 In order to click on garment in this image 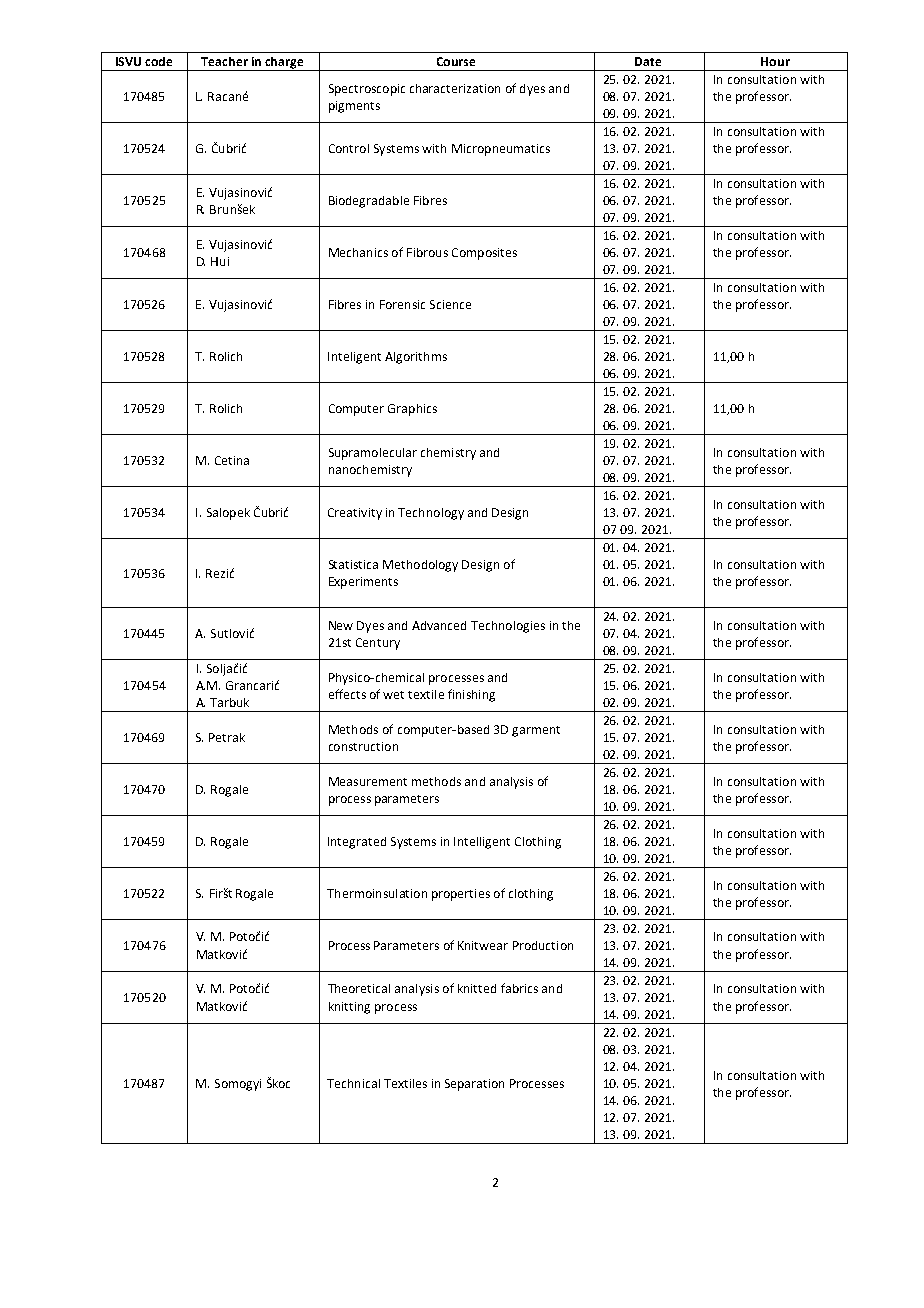, I will do `click(536, 731)`.
